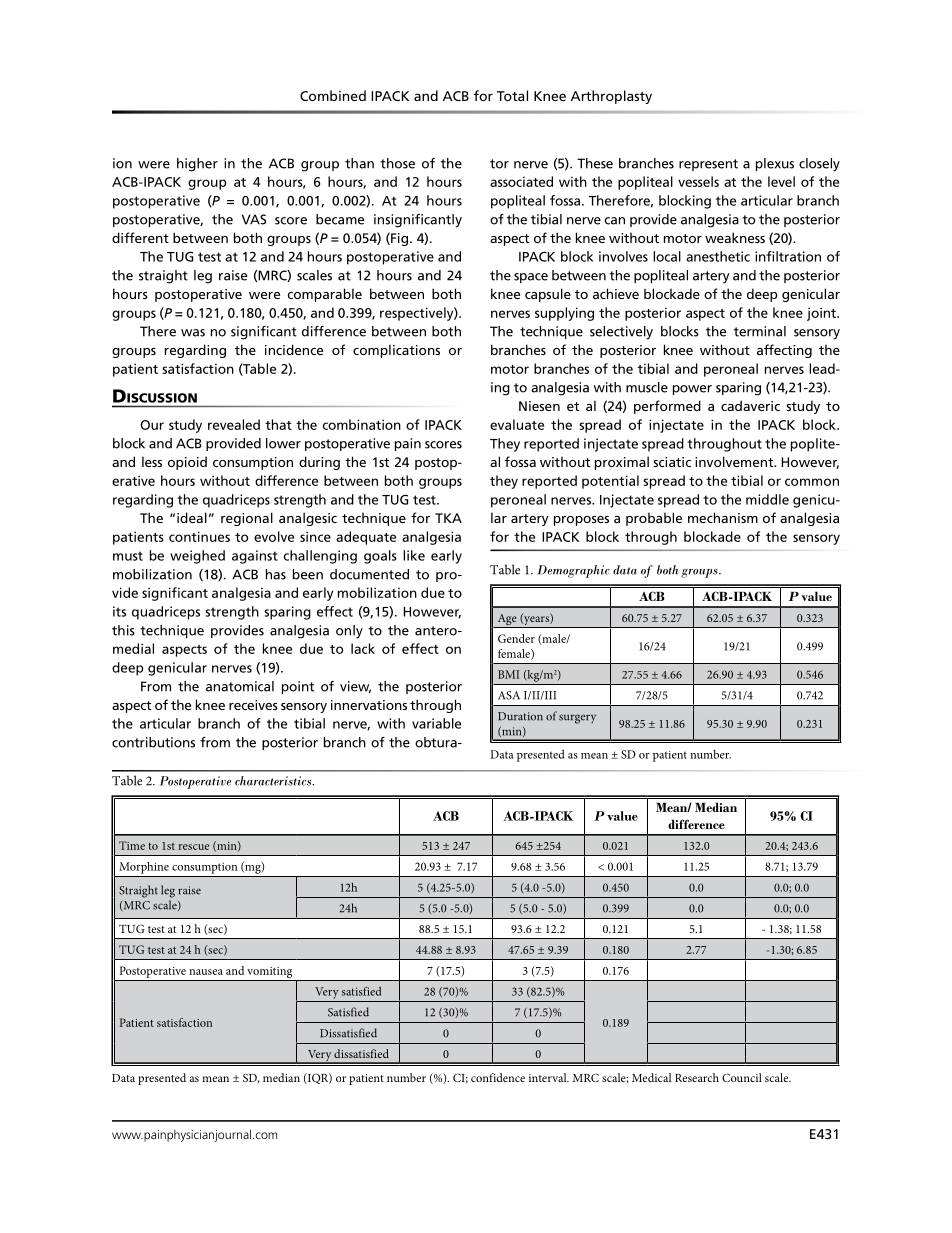  Describe the element at coordinates (197, 165) in the image. I see `higher` at that location.
